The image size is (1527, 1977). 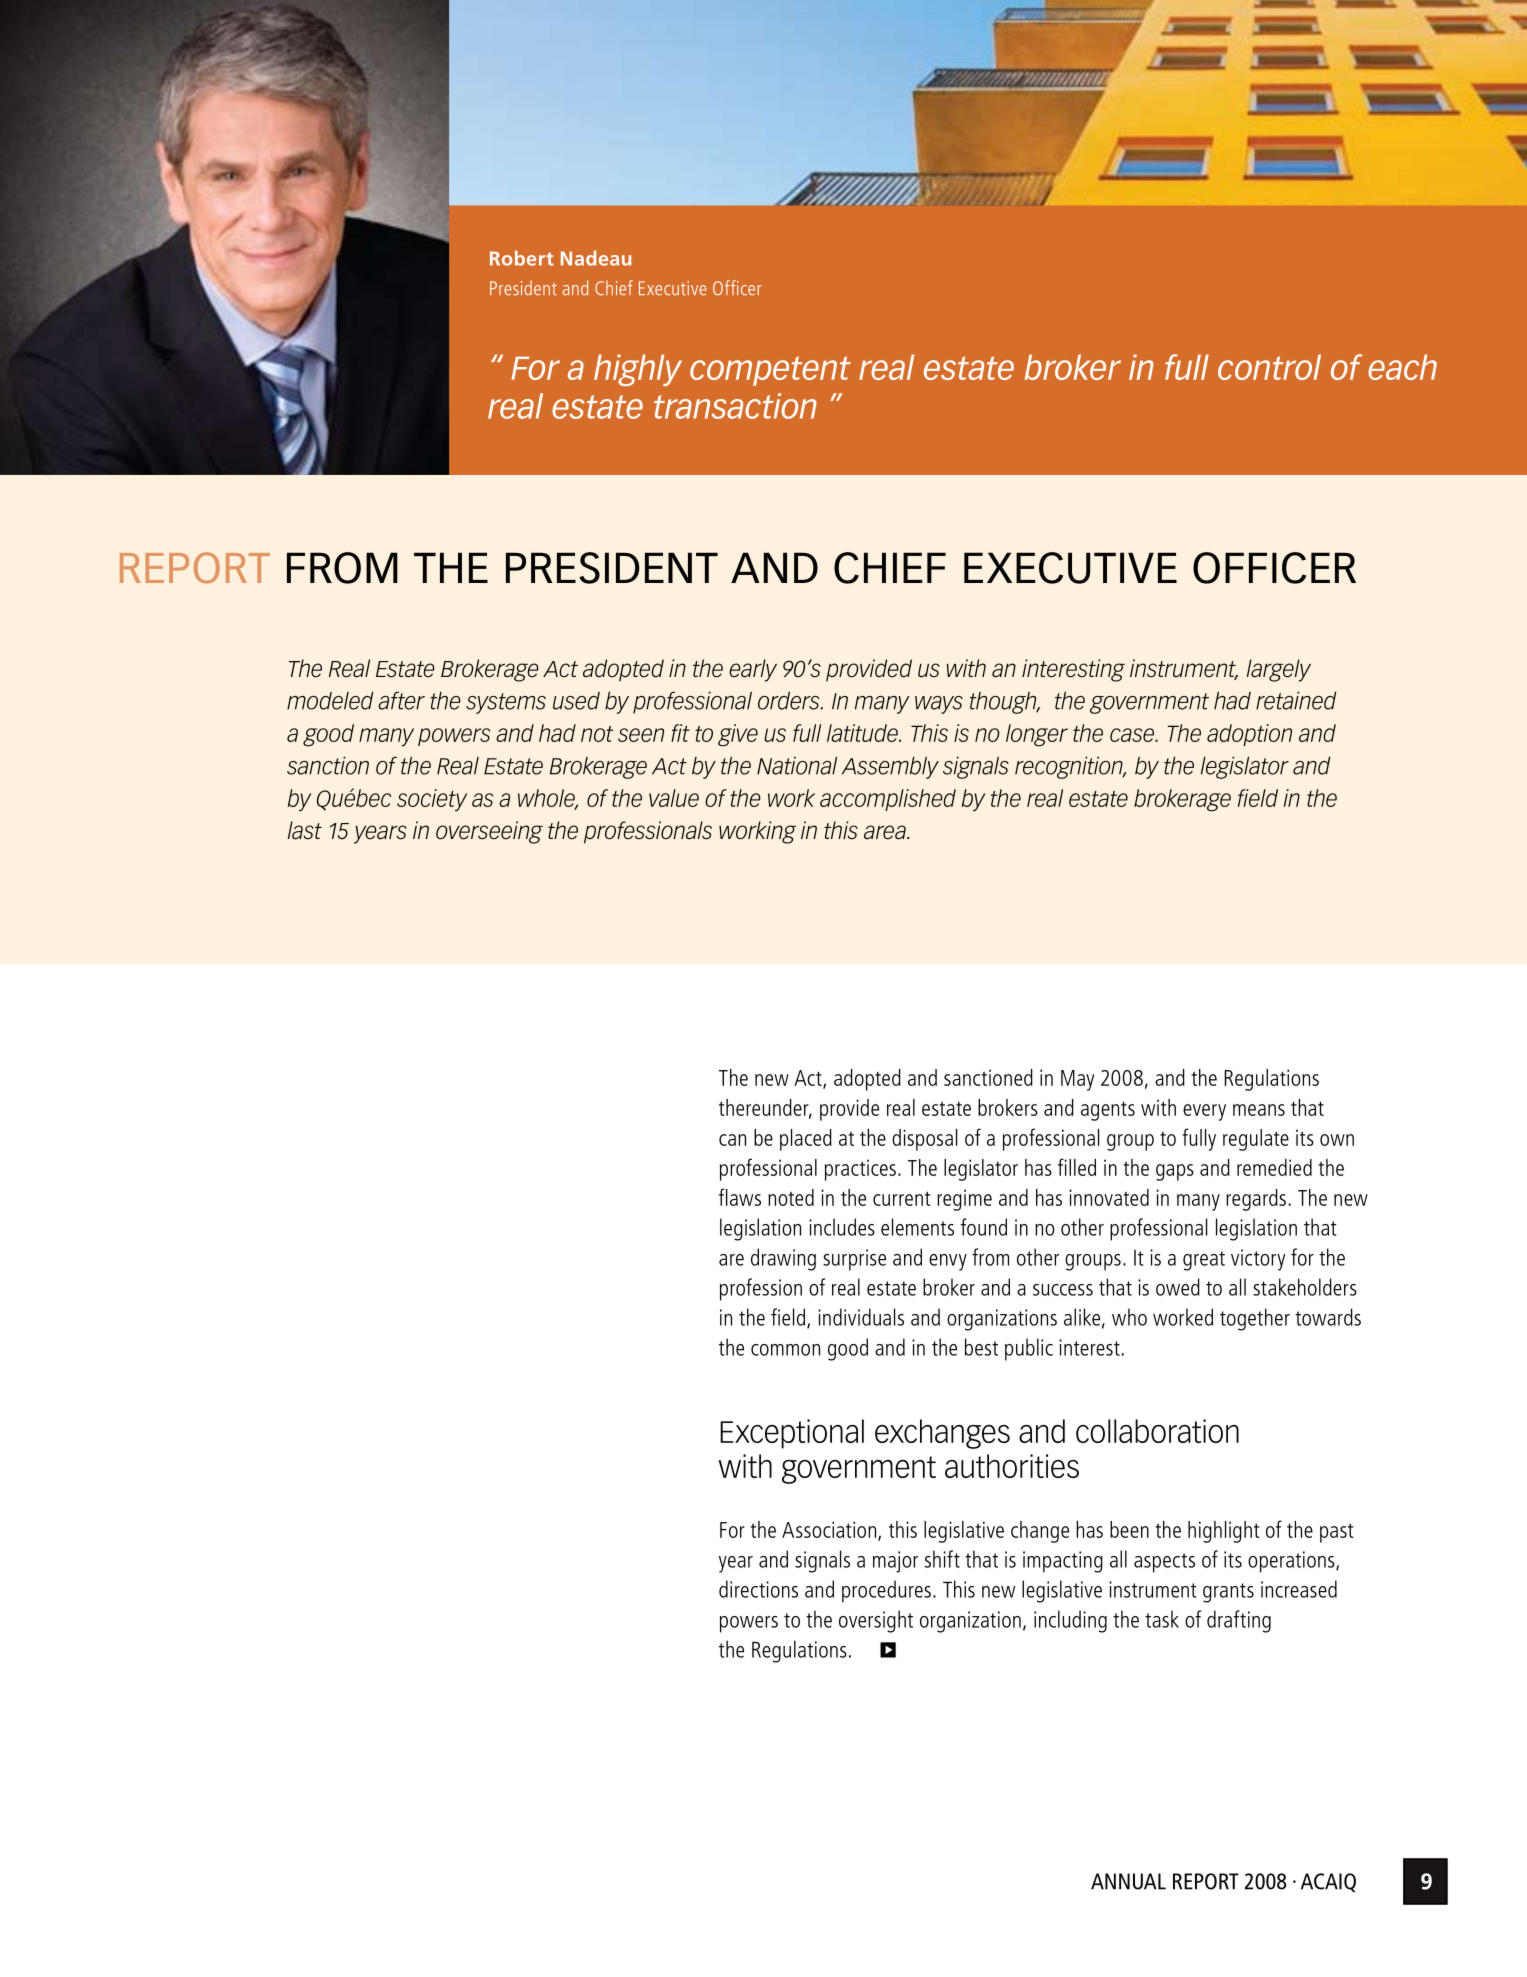 I want to click on ANNUAL, so click(x=1128, y=1881).
